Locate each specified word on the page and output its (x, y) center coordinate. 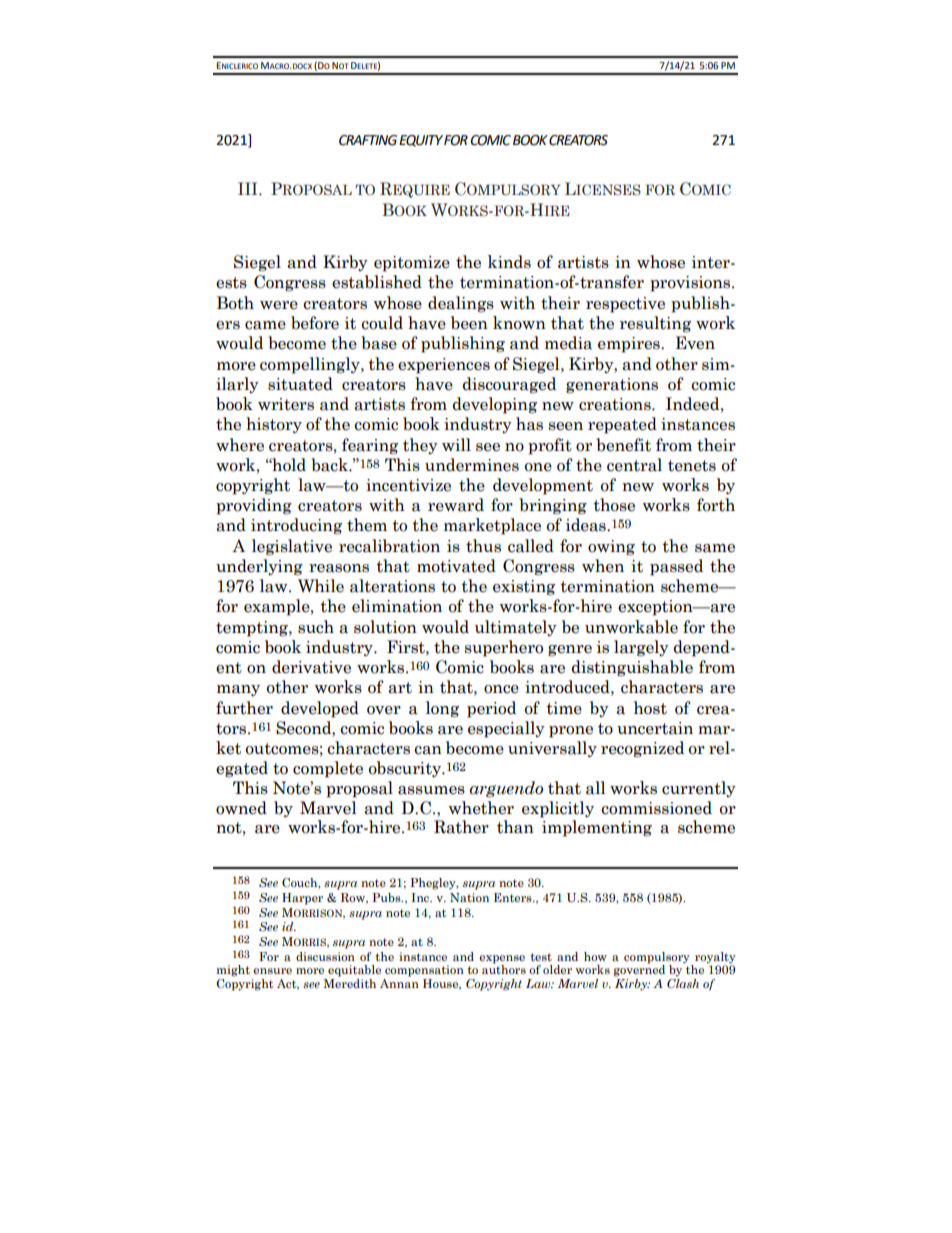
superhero (504, 648)
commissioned (656, 808)
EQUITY (421, 141)
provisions (691, 284)
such (316, 627)
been (469, 323)
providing (254, 506)
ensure (272, 971)
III (249, 188)
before (315, 323)
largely (641, 648)
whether (481, 808)
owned (241, 808)
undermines (472, 465)
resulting (655, 324)
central (634, 465)
